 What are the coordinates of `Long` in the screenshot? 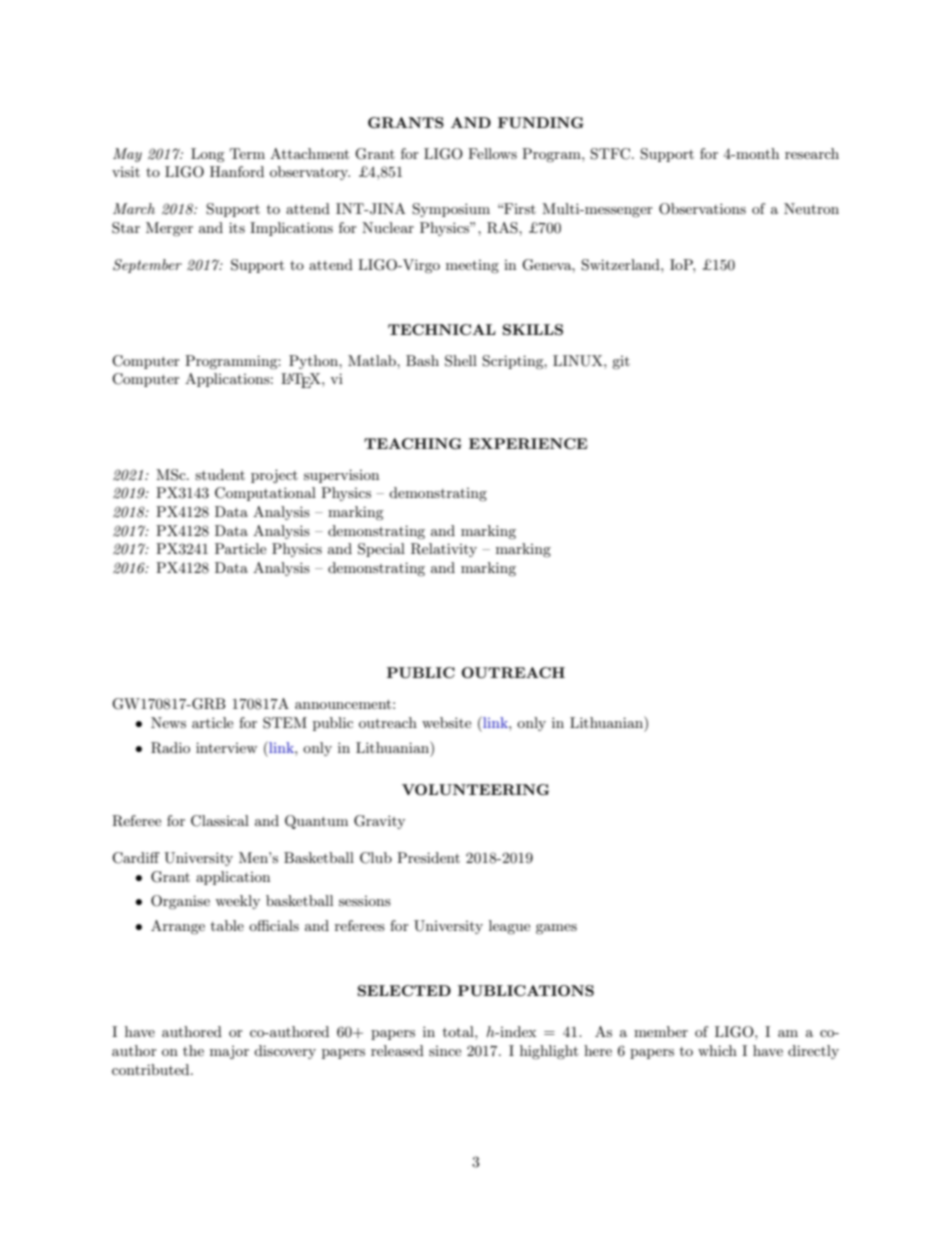 It's located at (208, 155).
